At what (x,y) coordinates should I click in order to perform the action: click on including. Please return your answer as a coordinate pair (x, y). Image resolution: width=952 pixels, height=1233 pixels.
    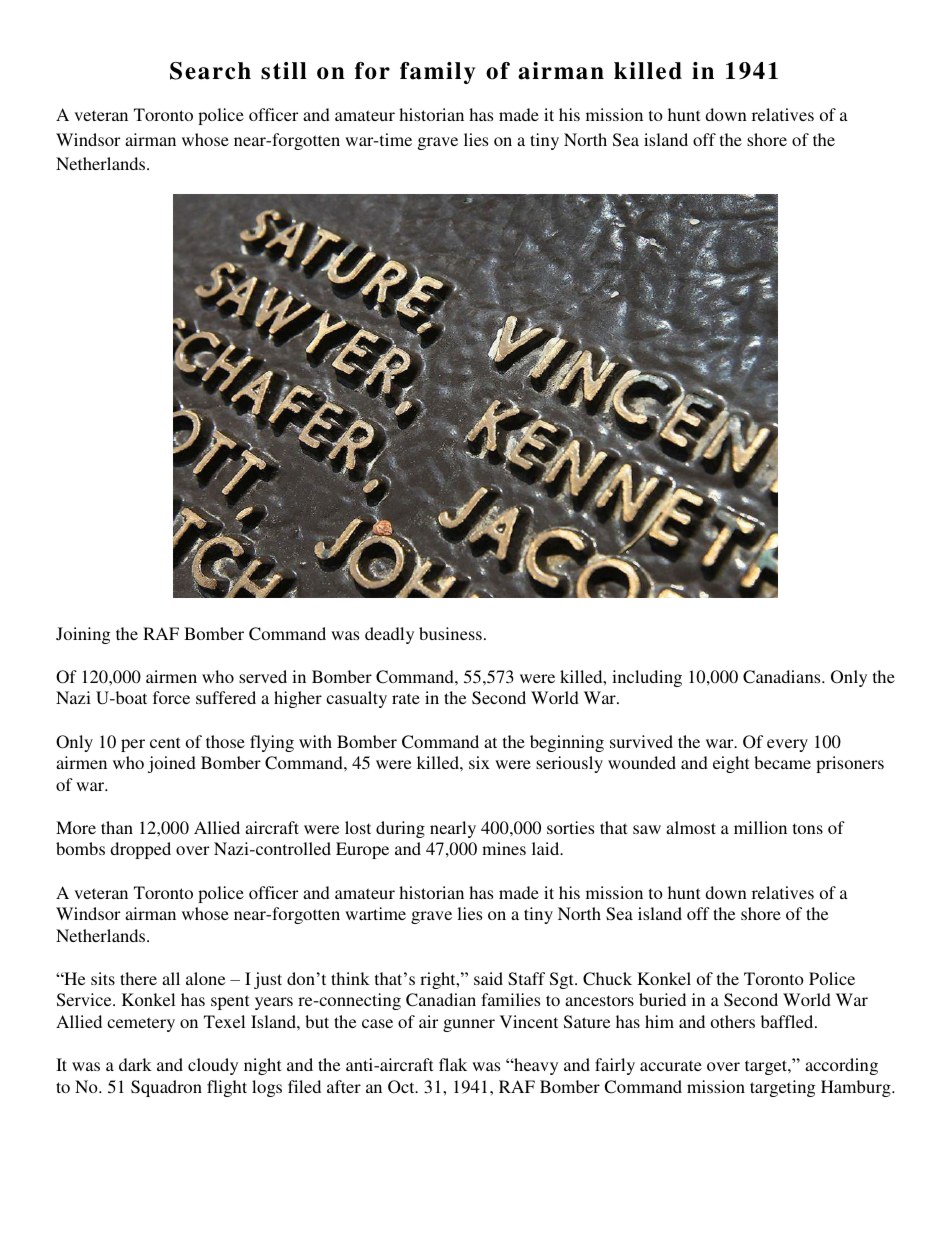
    Looking at the image, I should click on (647, 678).
